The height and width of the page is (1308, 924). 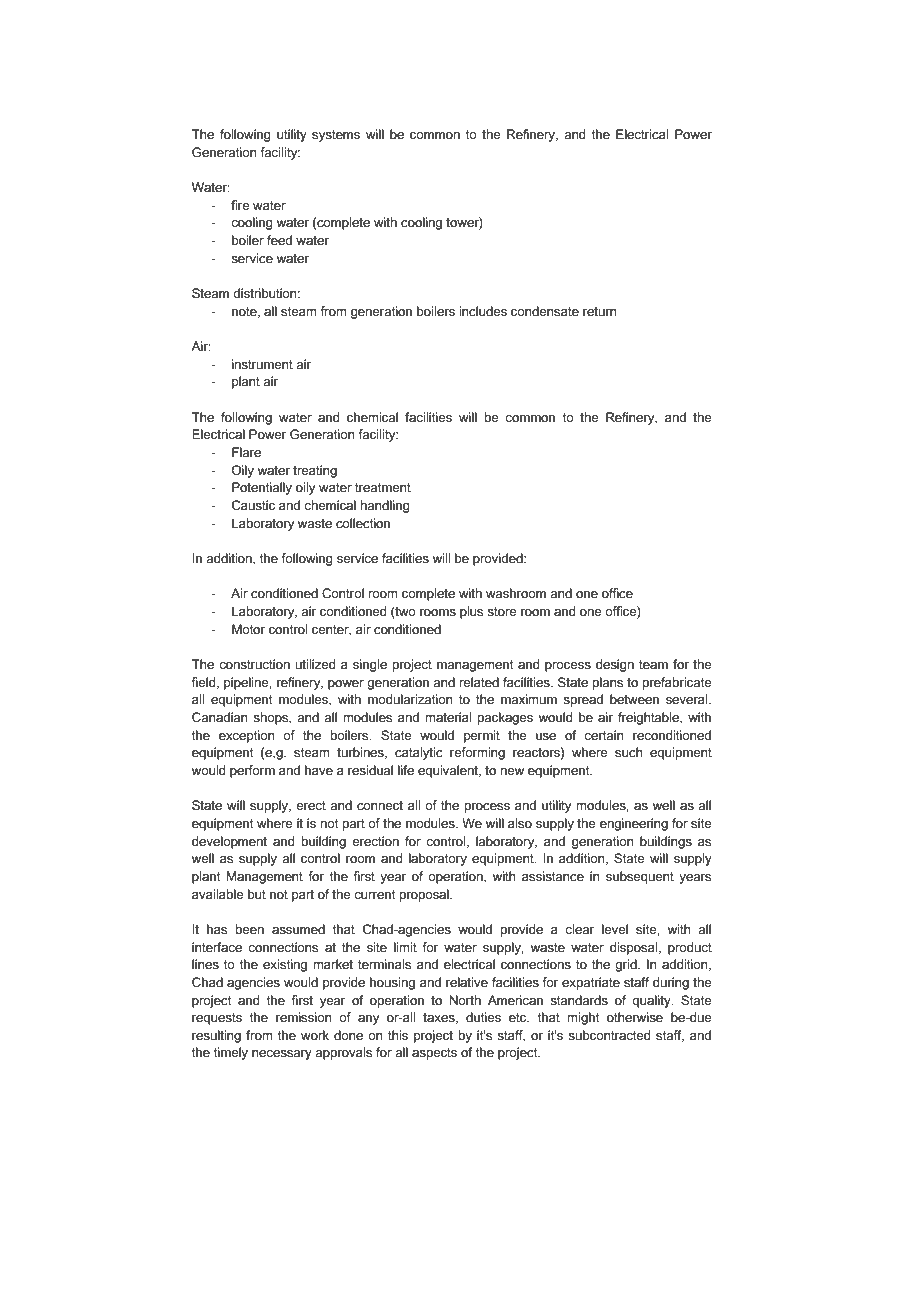 I want to click on plus, so click(x=471, y=612).
